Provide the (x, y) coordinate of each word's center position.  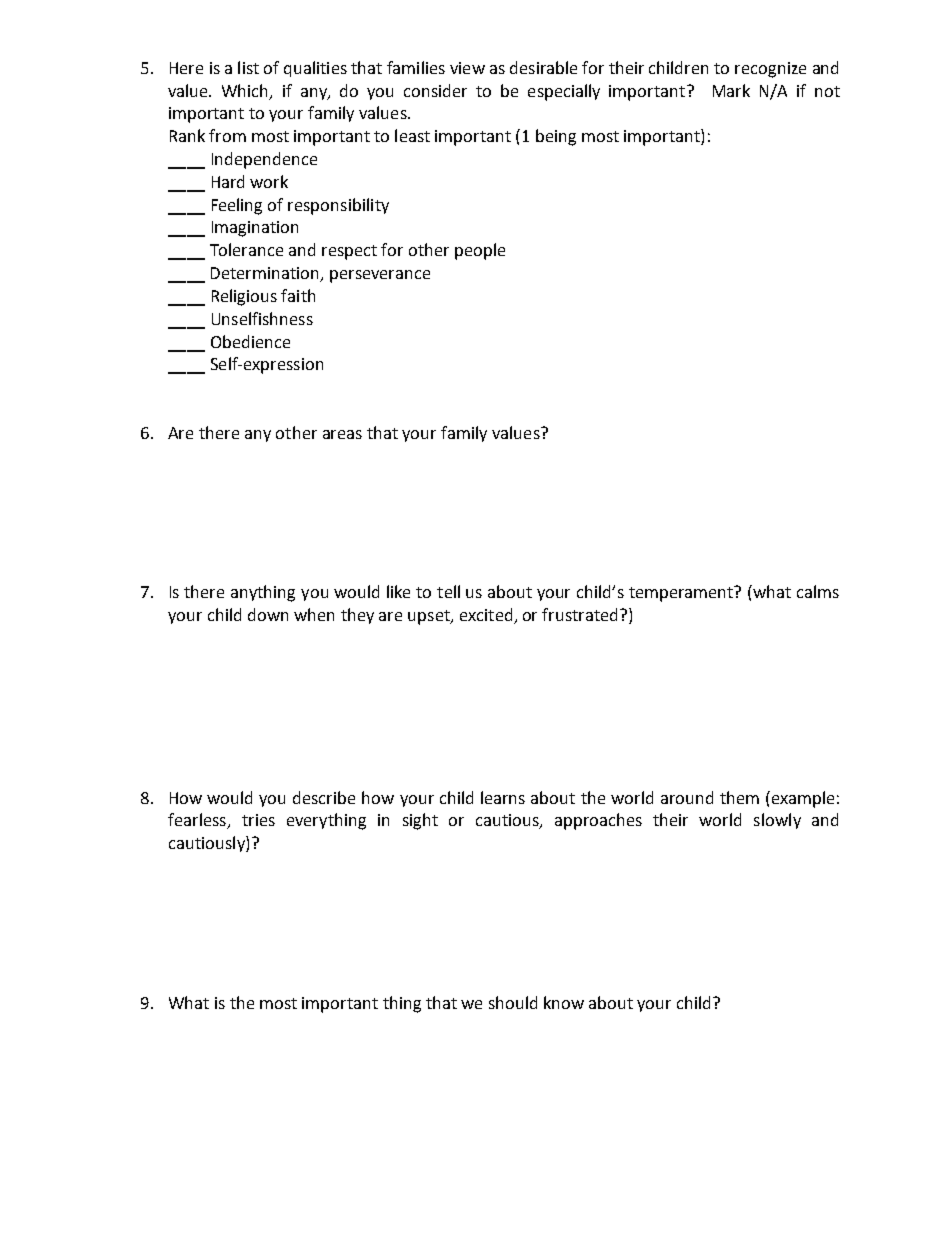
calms (818, 591)
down (268, 614)
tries (258, 820)
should (513, 1002)
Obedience (250, 341)
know (564, 1002)
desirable (543, 67)
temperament (682, 594)
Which (246, 91)
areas (342, 434)
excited (487, 616)
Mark (731, 90)
